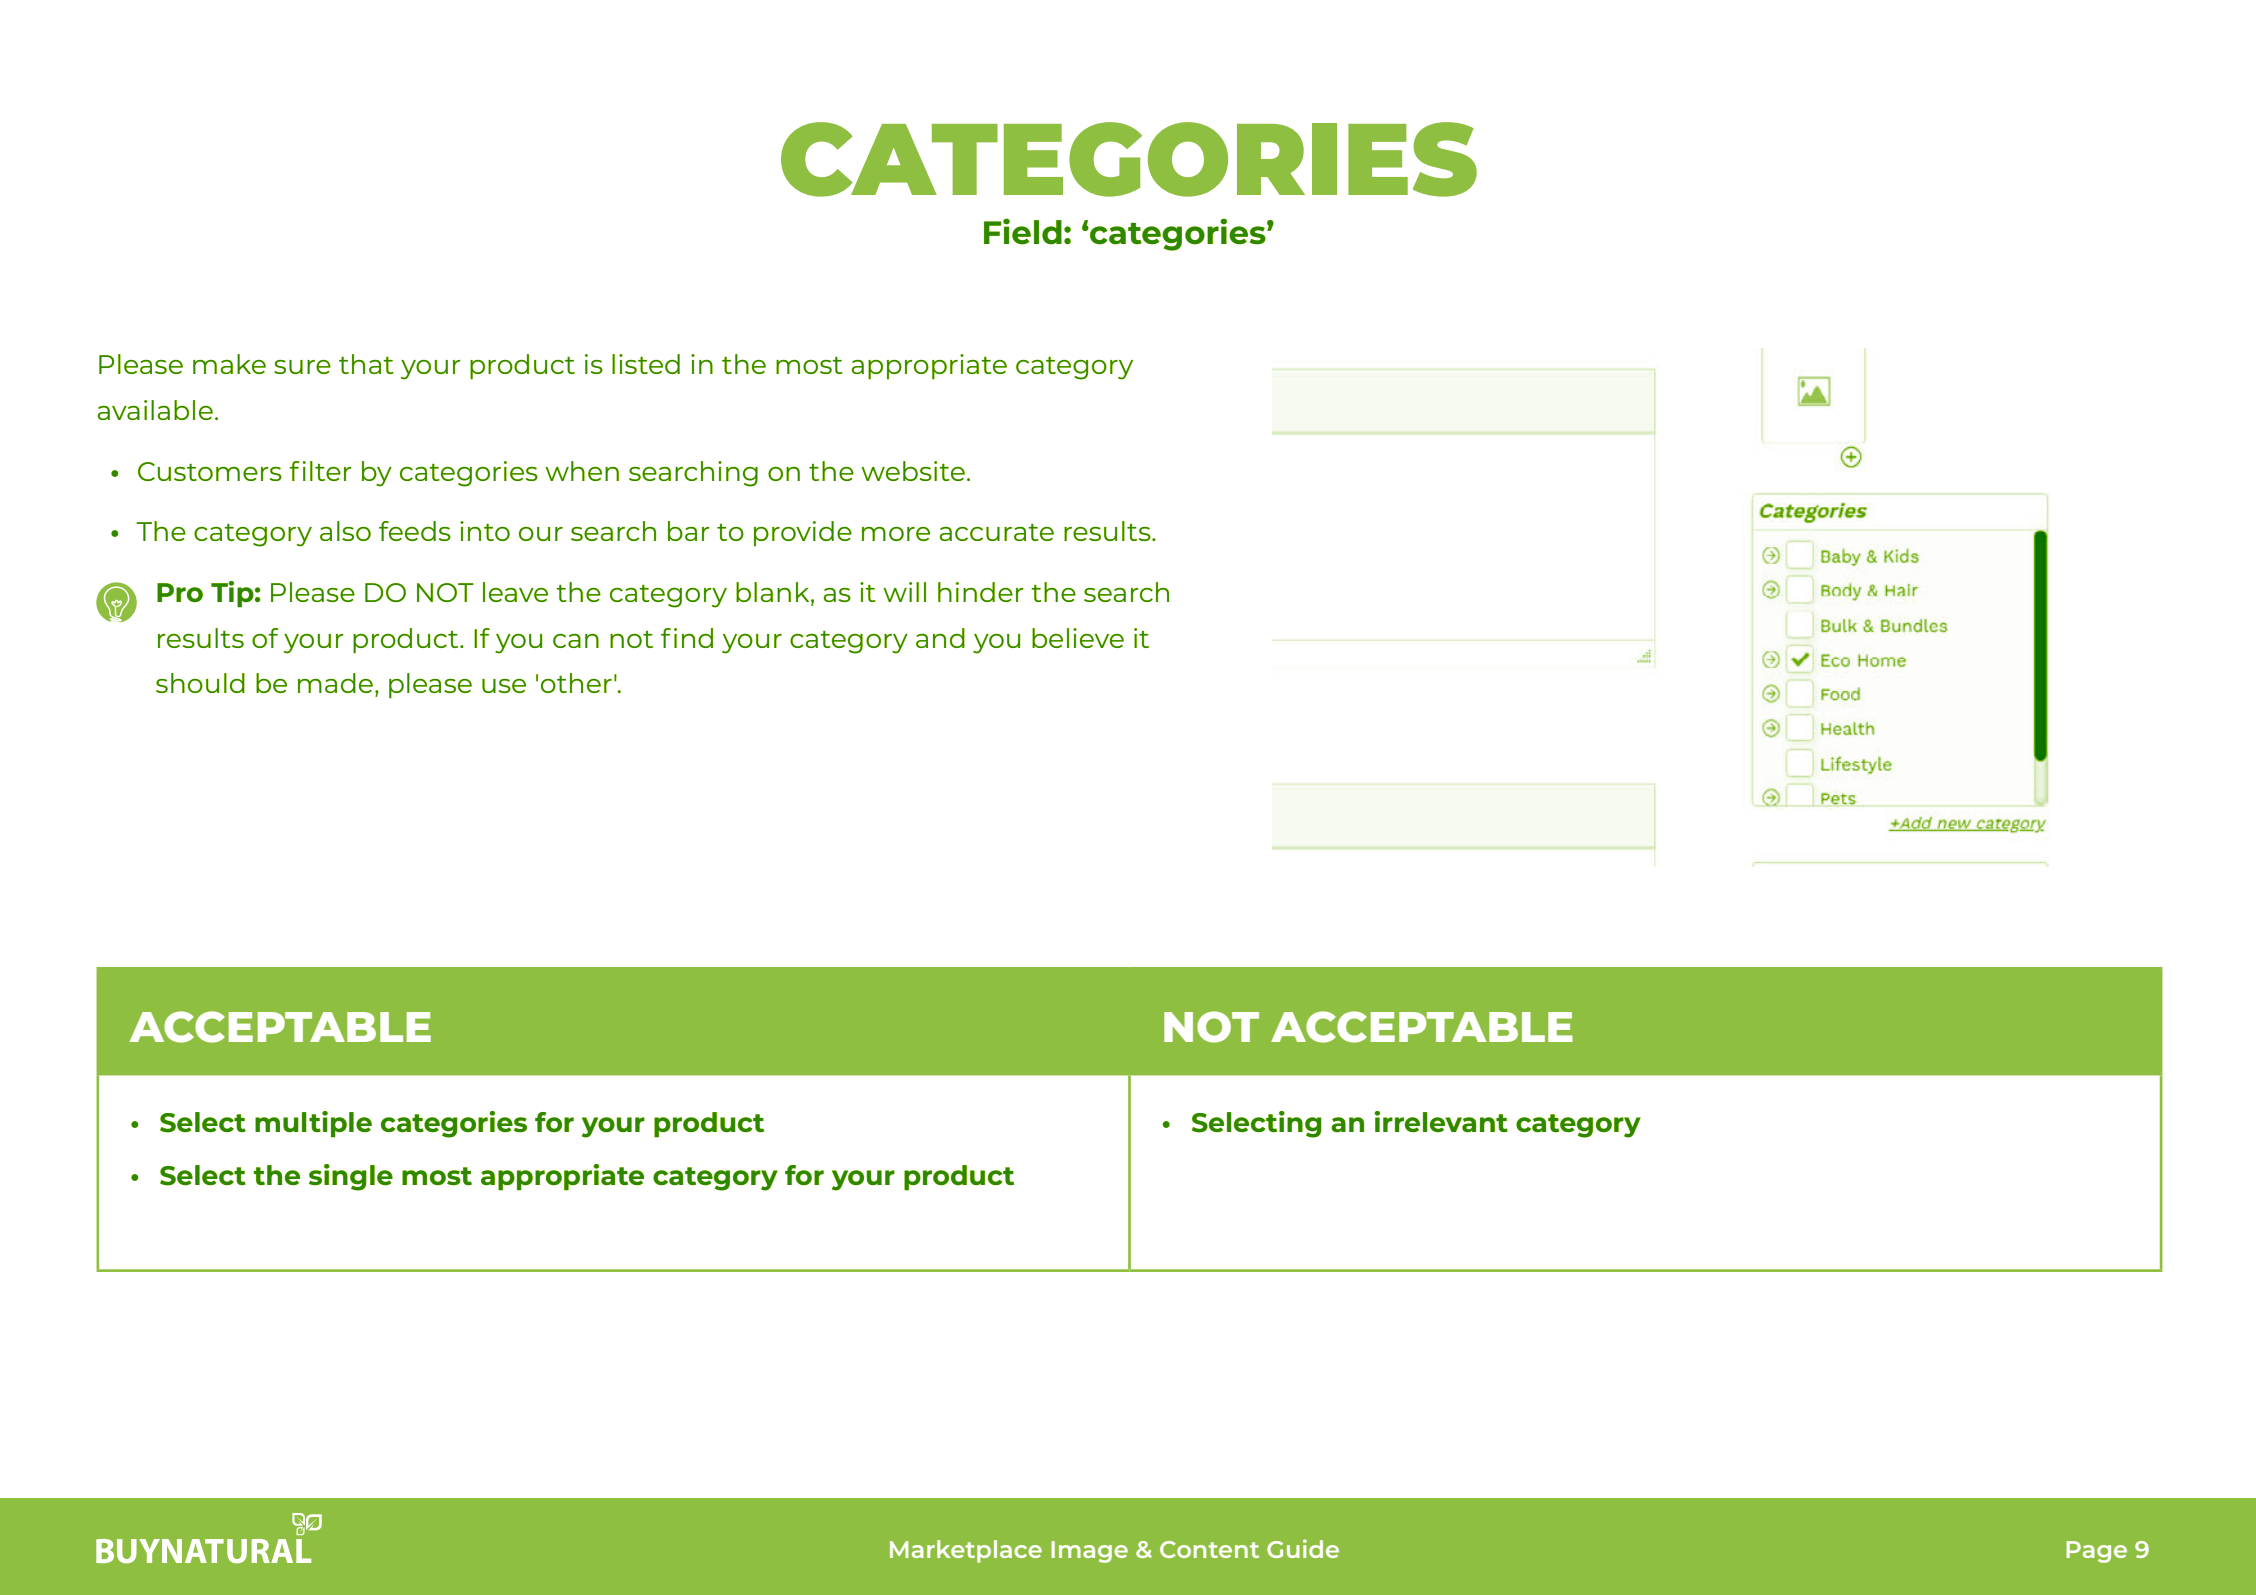  I want to click on hinder, so click(980, 592).
